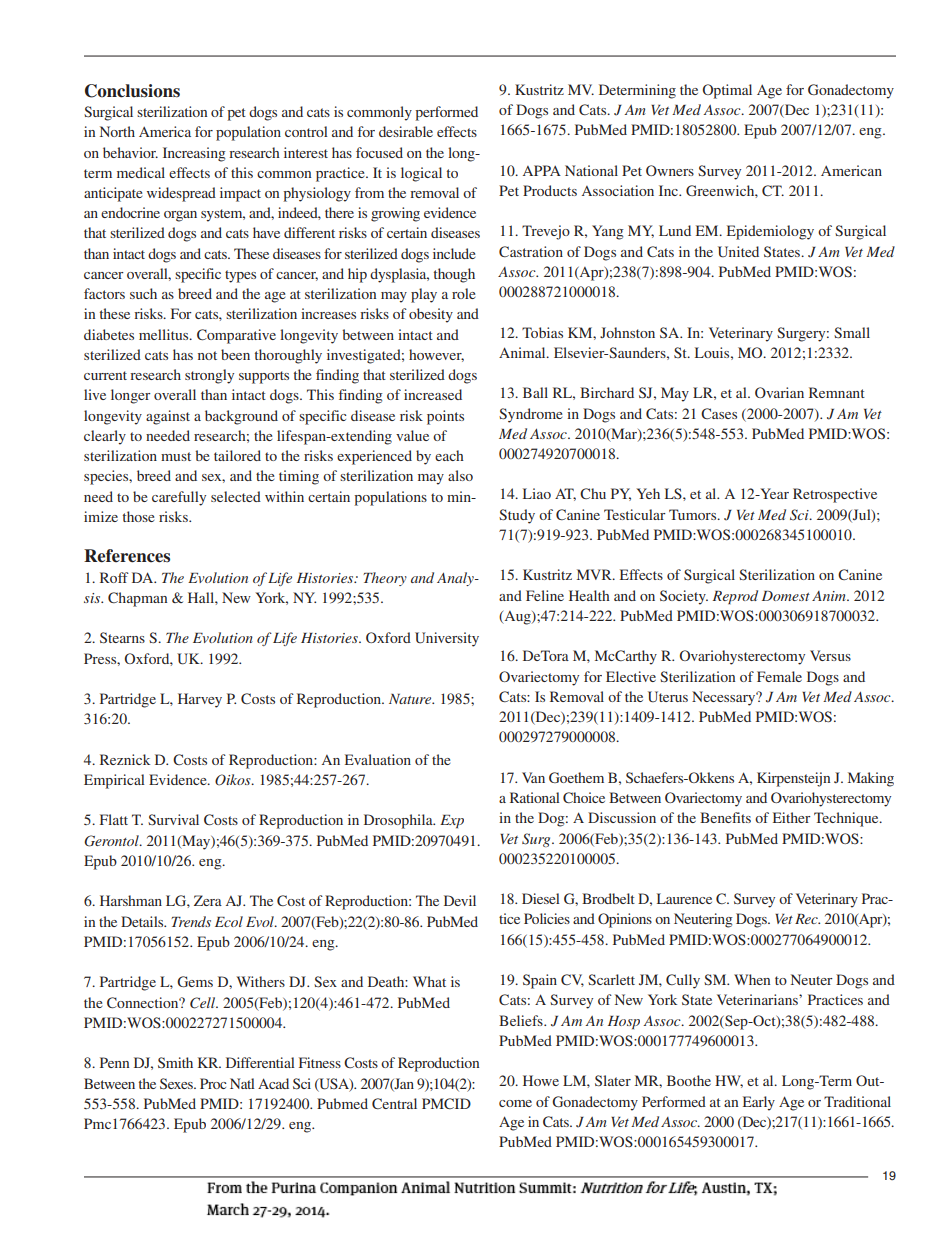 This image has width=952, height=1233. I want to click on Increasing, so click(194, 154).
